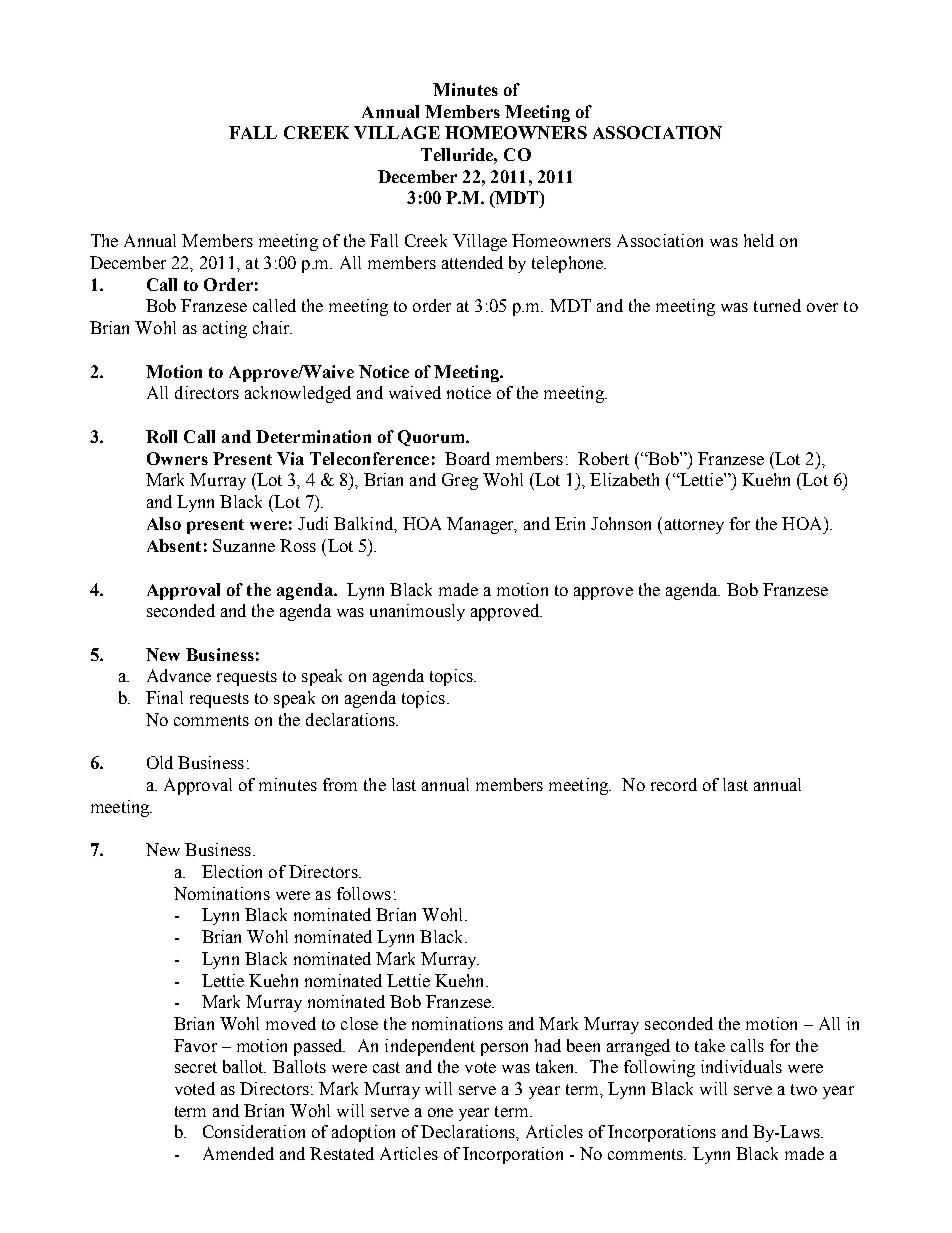 This screenshot has height=1233, width=952. I want to click on Consideration, so click(254, 1131).
